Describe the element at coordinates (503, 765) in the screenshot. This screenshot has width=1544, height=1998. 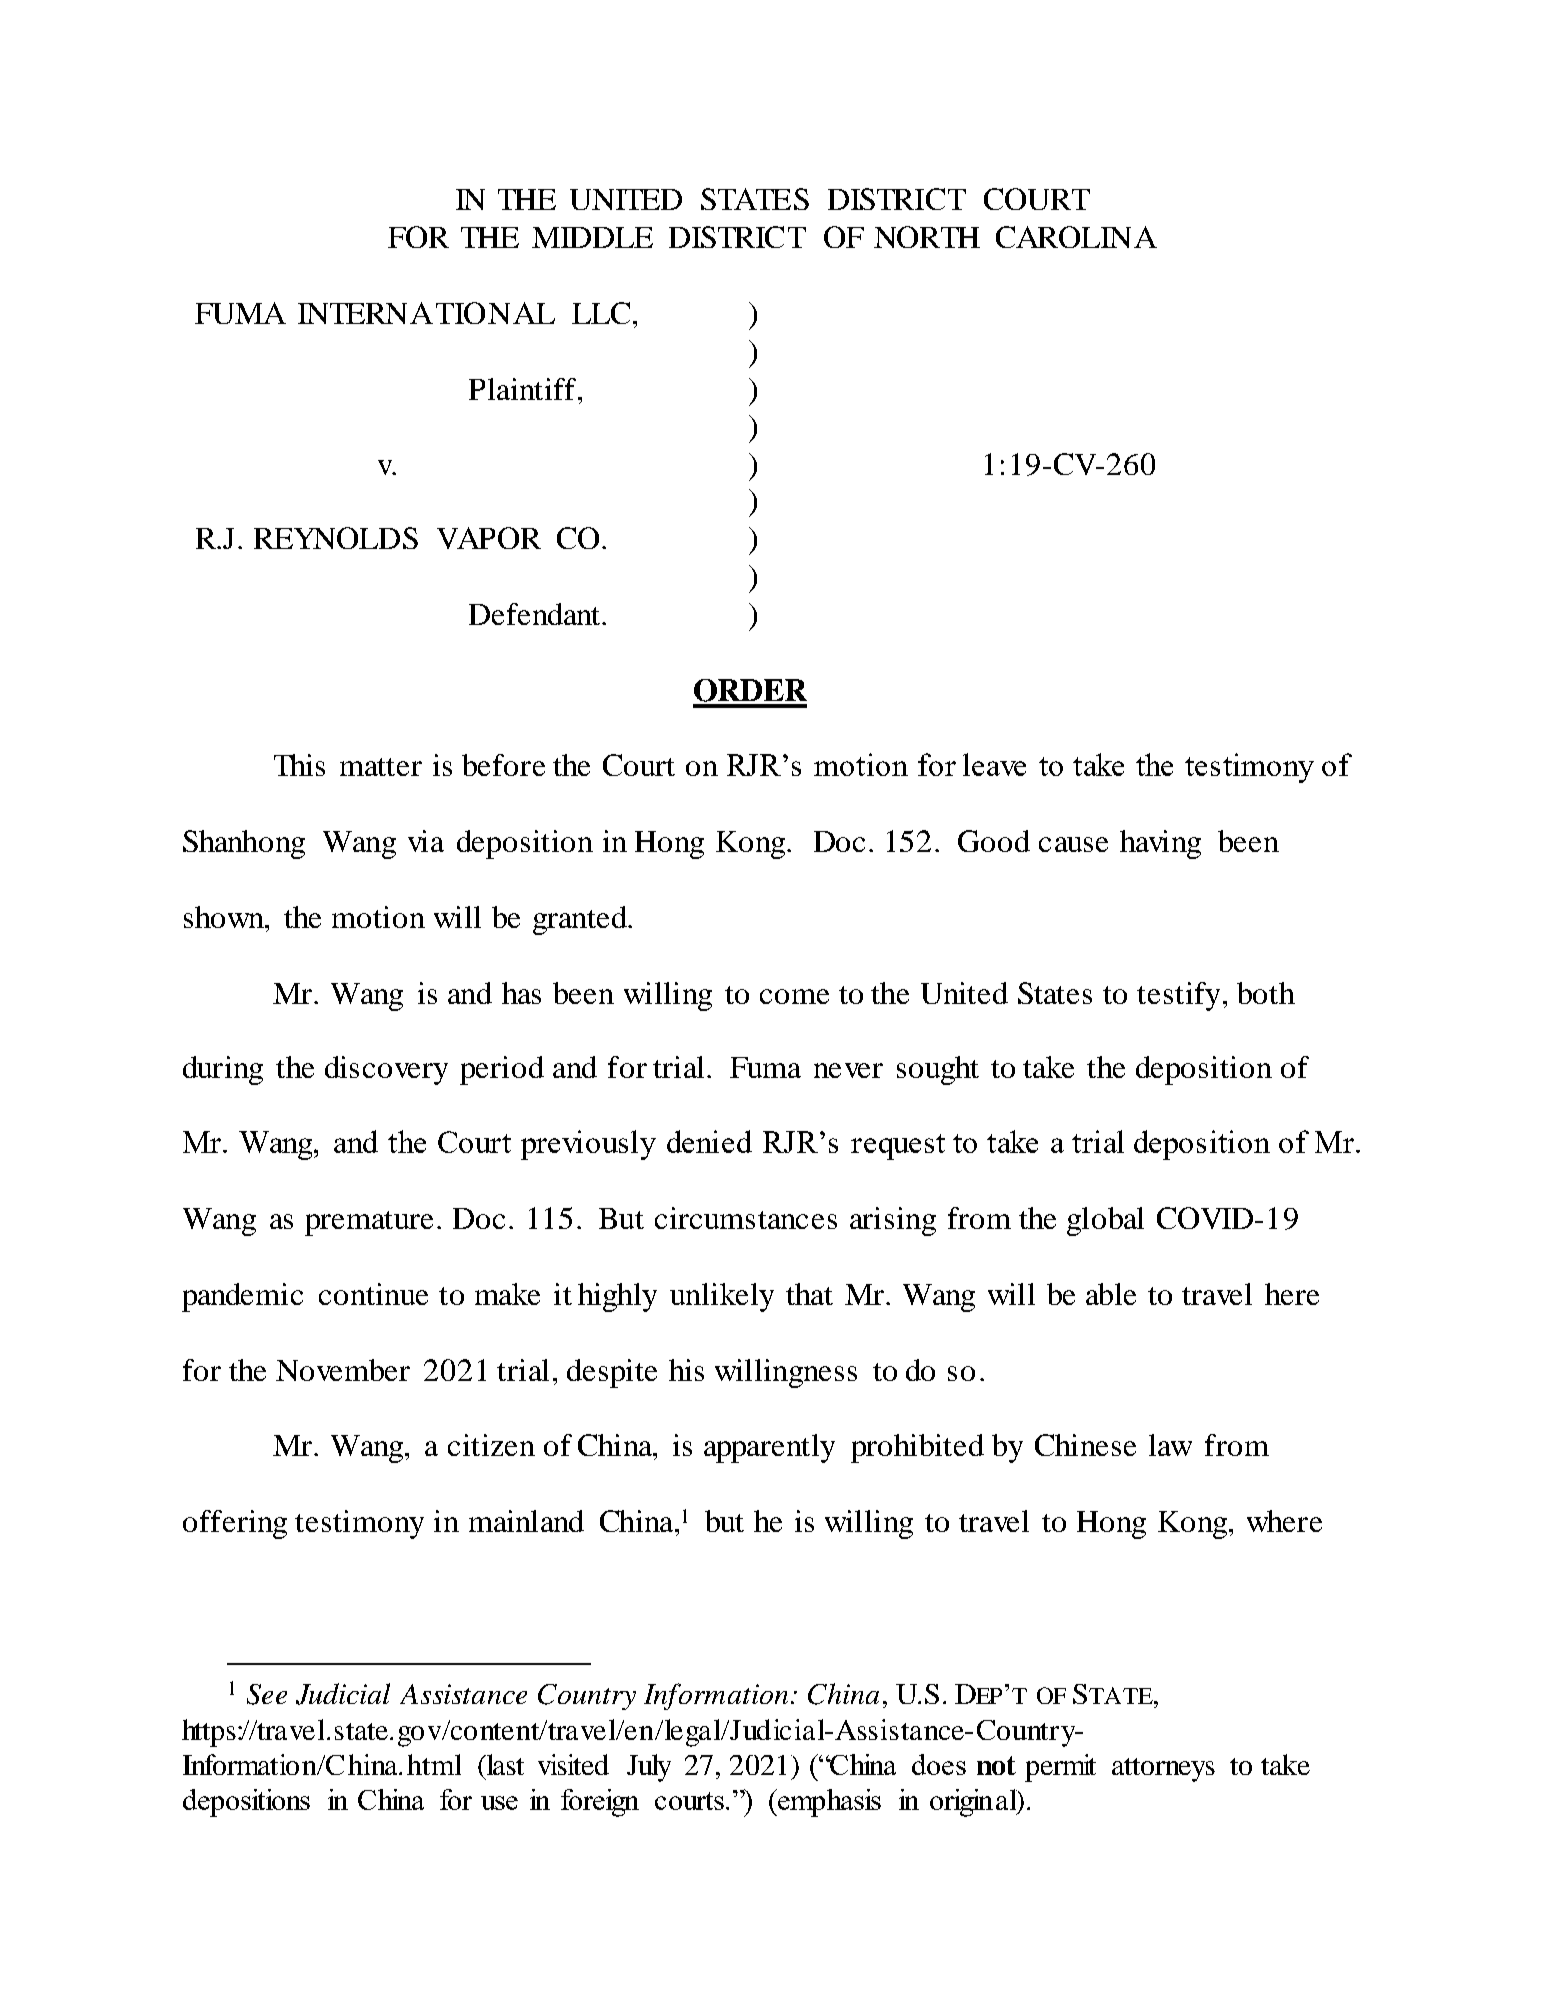
I see `before` at that location.
